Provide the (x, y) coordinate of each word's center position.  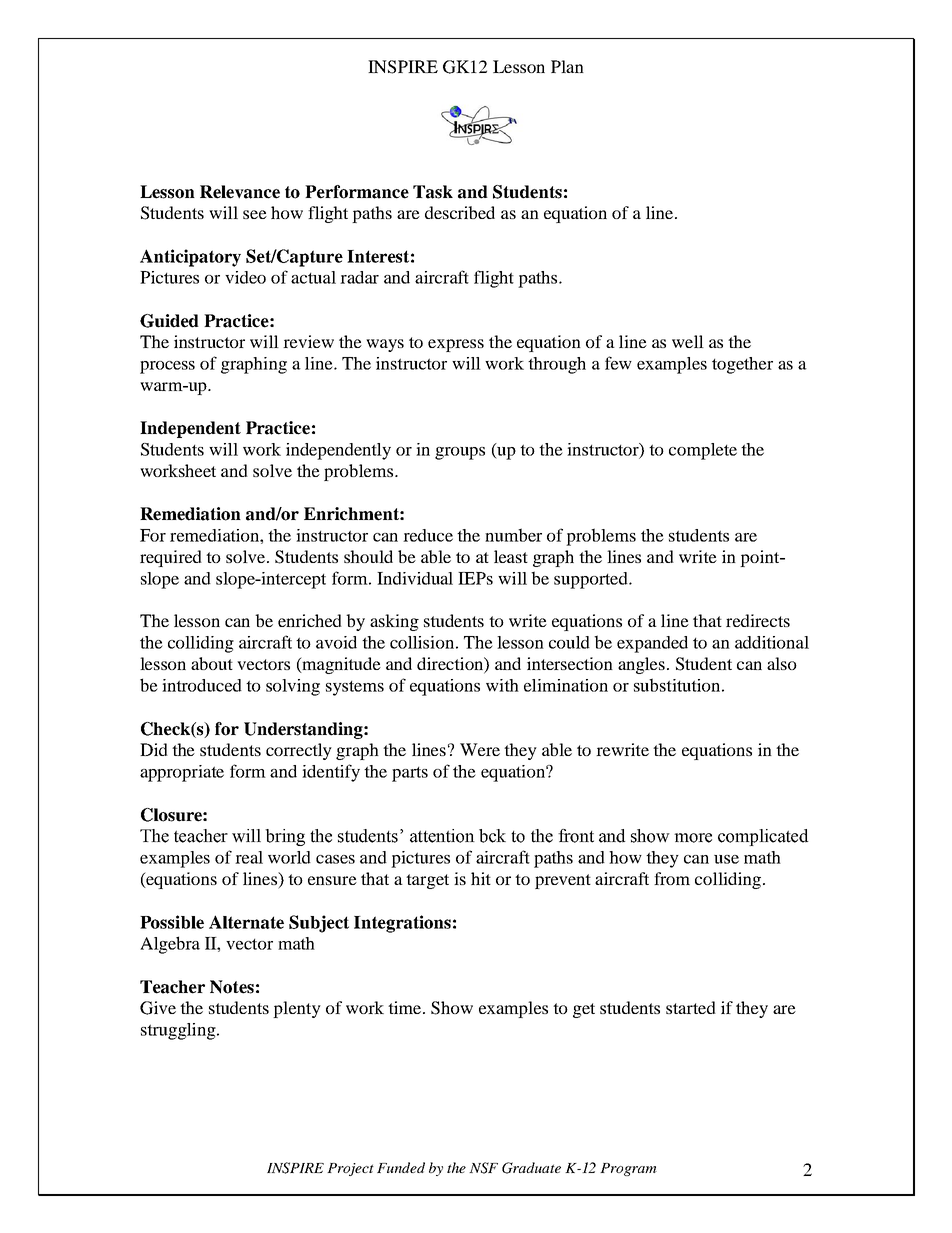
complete (703, 451)
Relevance (240, 192)
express (456, 345)
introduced (202, 685)
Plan (567, 66)
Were (480, 749)
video (245, 277)
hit (481, 878)
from (672, 878)
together (742, 365)
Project (350, 1169)
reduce (428, 535)
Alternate (246, 922)
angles (641, 665)
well (688, 341)
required (171, 558)
